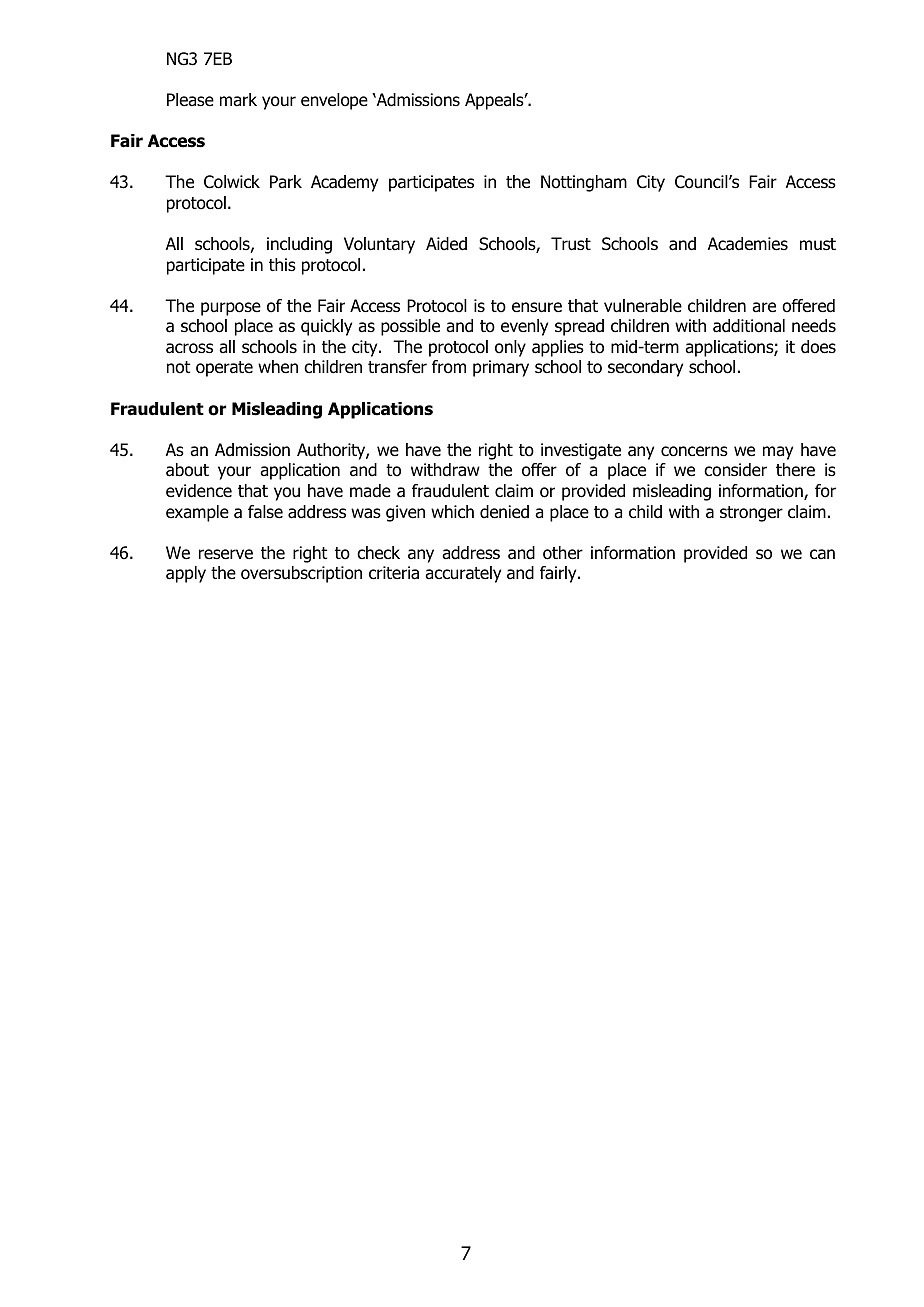 This screenshot has width=924, height=1307. Describe the element at coordinates (326, 327) in the screenshot. I see `quickly` at that location.
